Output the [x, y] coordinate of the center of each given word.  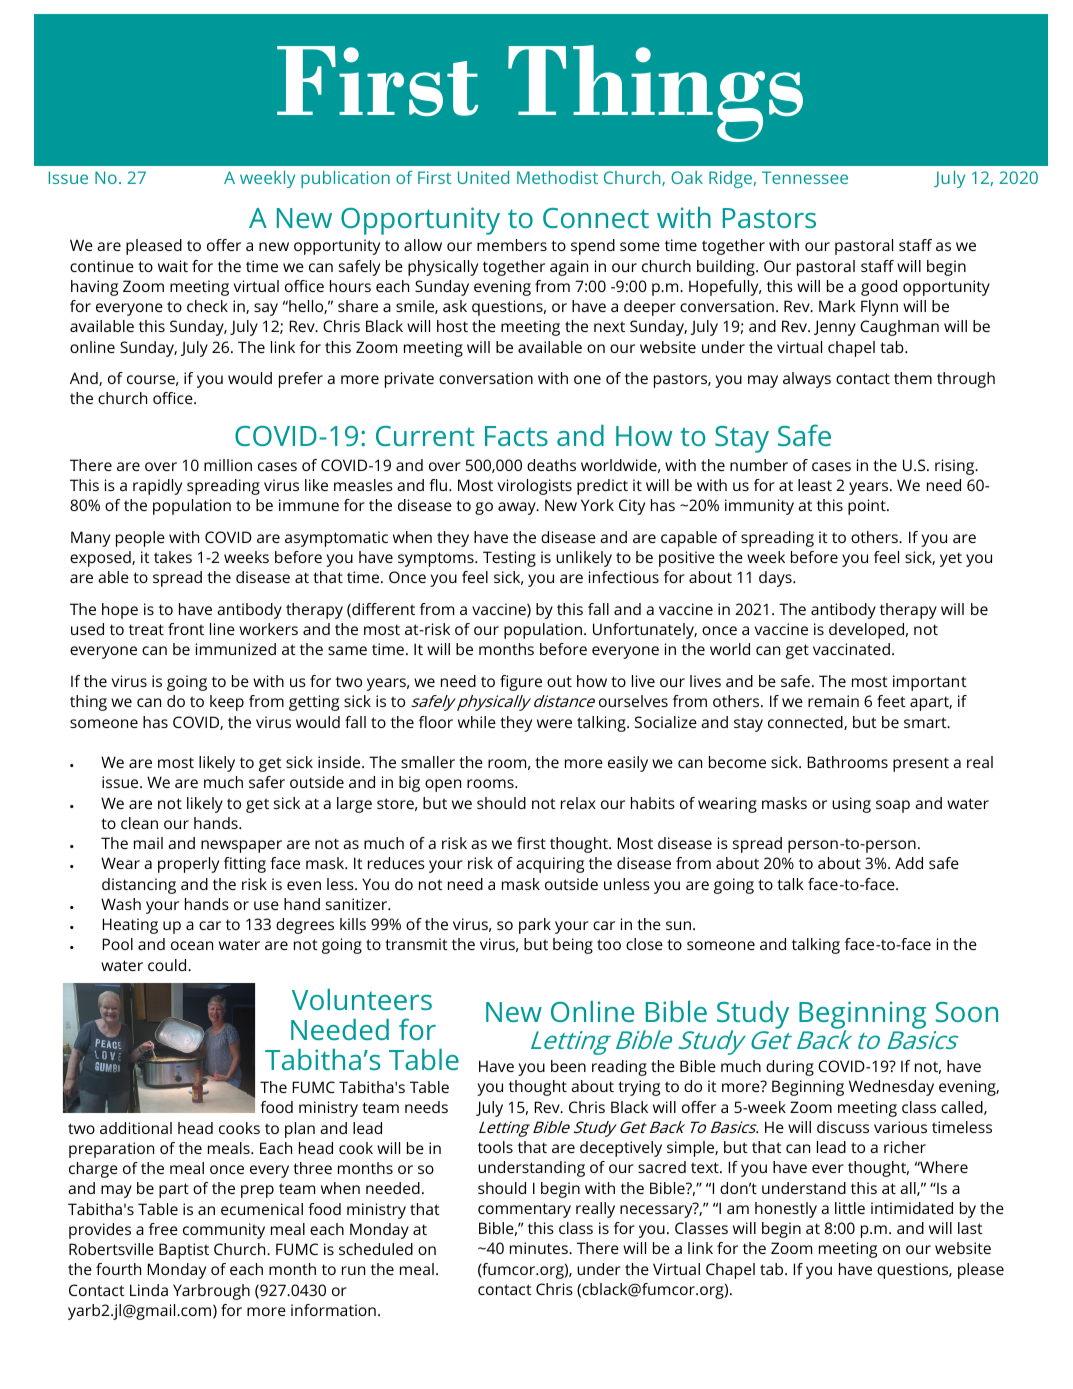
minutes [540, 1248]
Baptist [184, 1251]
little [850, 1208]
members [512, 245]
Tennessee [805, 177]
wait [173, 266]
